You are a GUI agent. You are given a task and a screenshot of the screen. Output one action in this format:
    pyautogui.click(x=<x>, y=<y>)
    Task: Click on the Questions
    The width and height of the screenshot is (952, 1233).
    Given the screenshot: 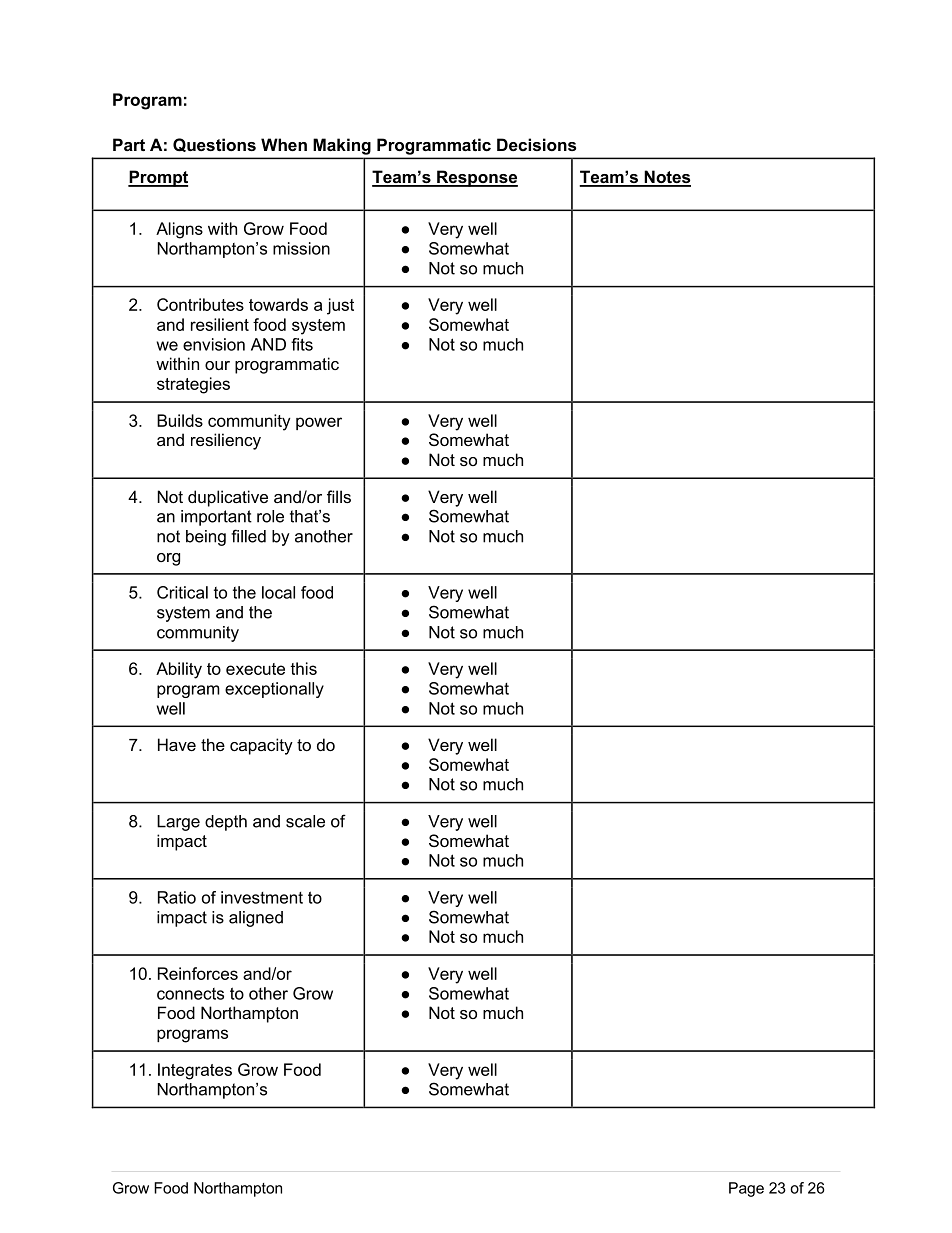 What is the action you would take?
    pyautogui.click(x=214, y=145)
